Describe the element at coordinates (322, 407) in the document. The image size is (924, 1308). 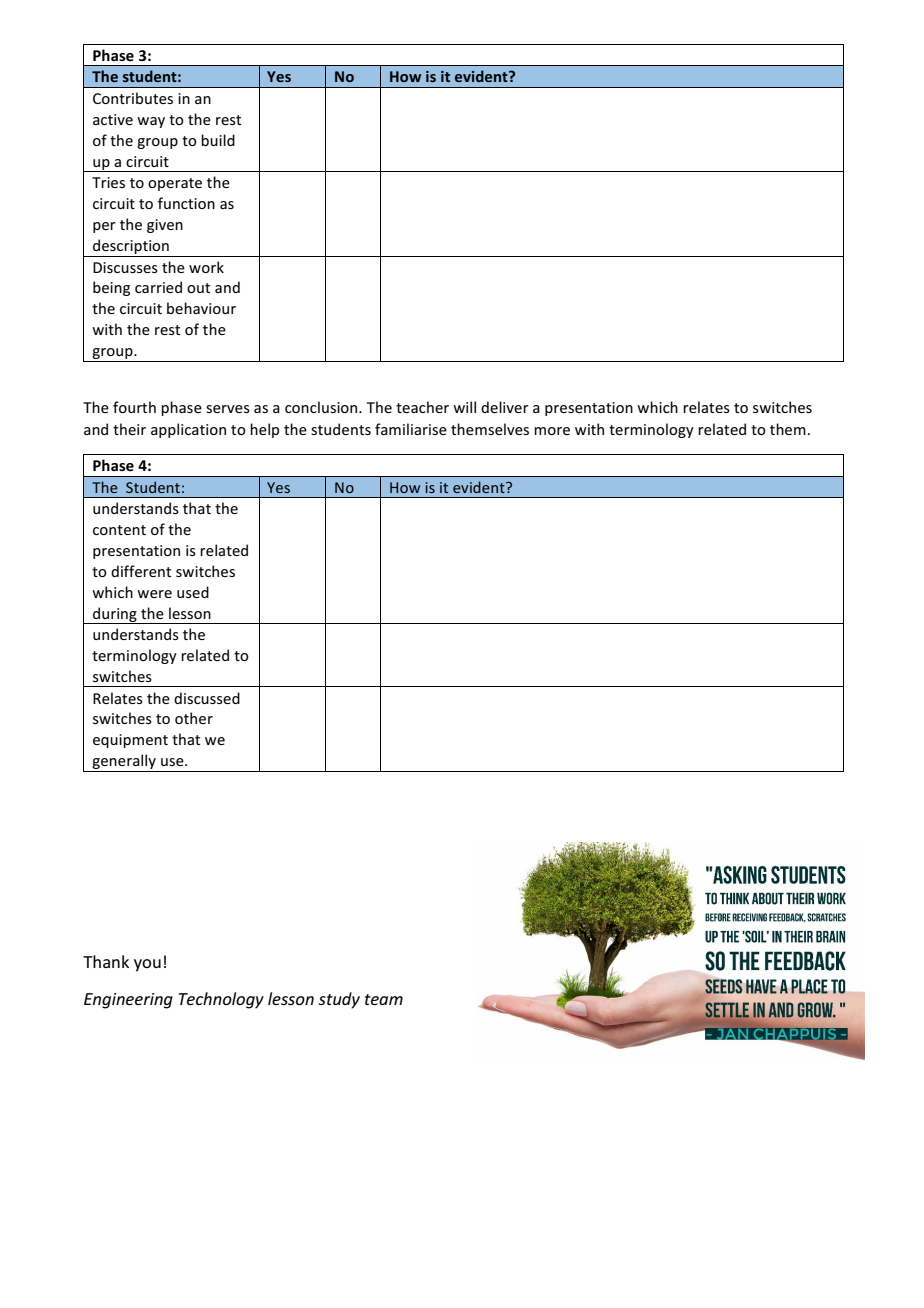
I see `conclusion` at that location.
